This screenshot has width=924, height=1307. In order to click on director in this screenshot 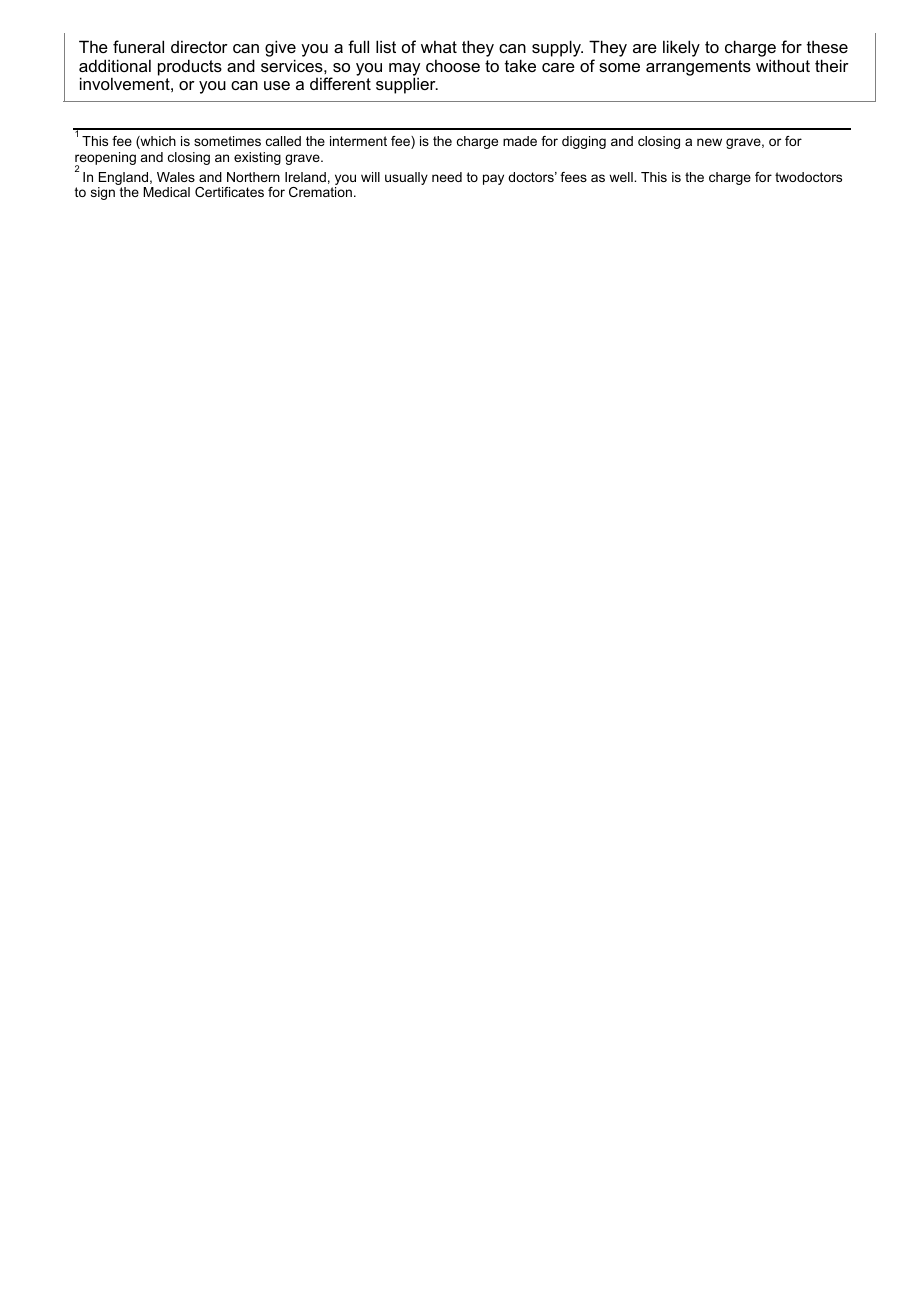, I will do `click(199, 46)`.
